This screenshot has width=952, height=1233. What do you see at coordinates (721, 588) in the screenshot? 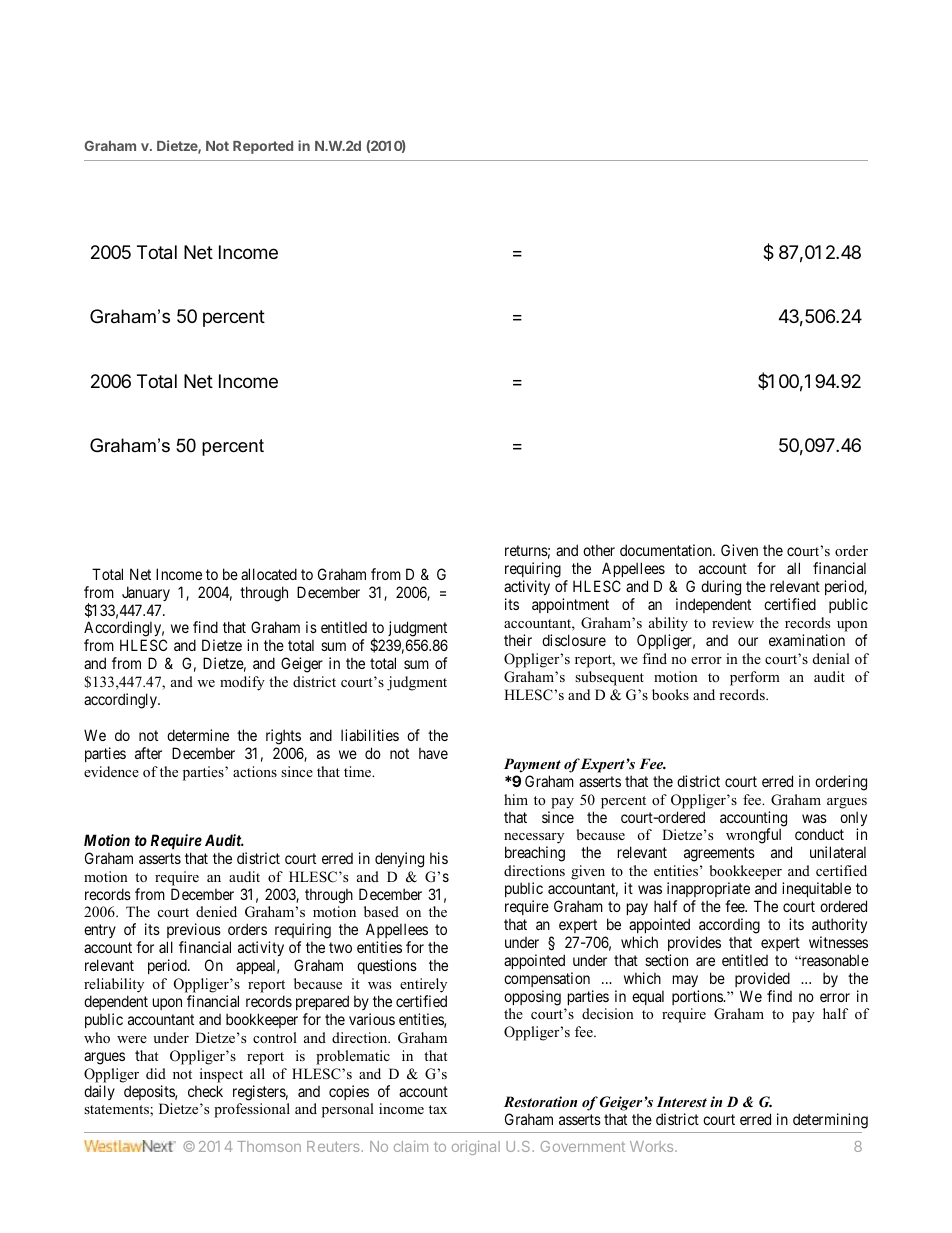
I see `during` at bounding box center [721, 588].
